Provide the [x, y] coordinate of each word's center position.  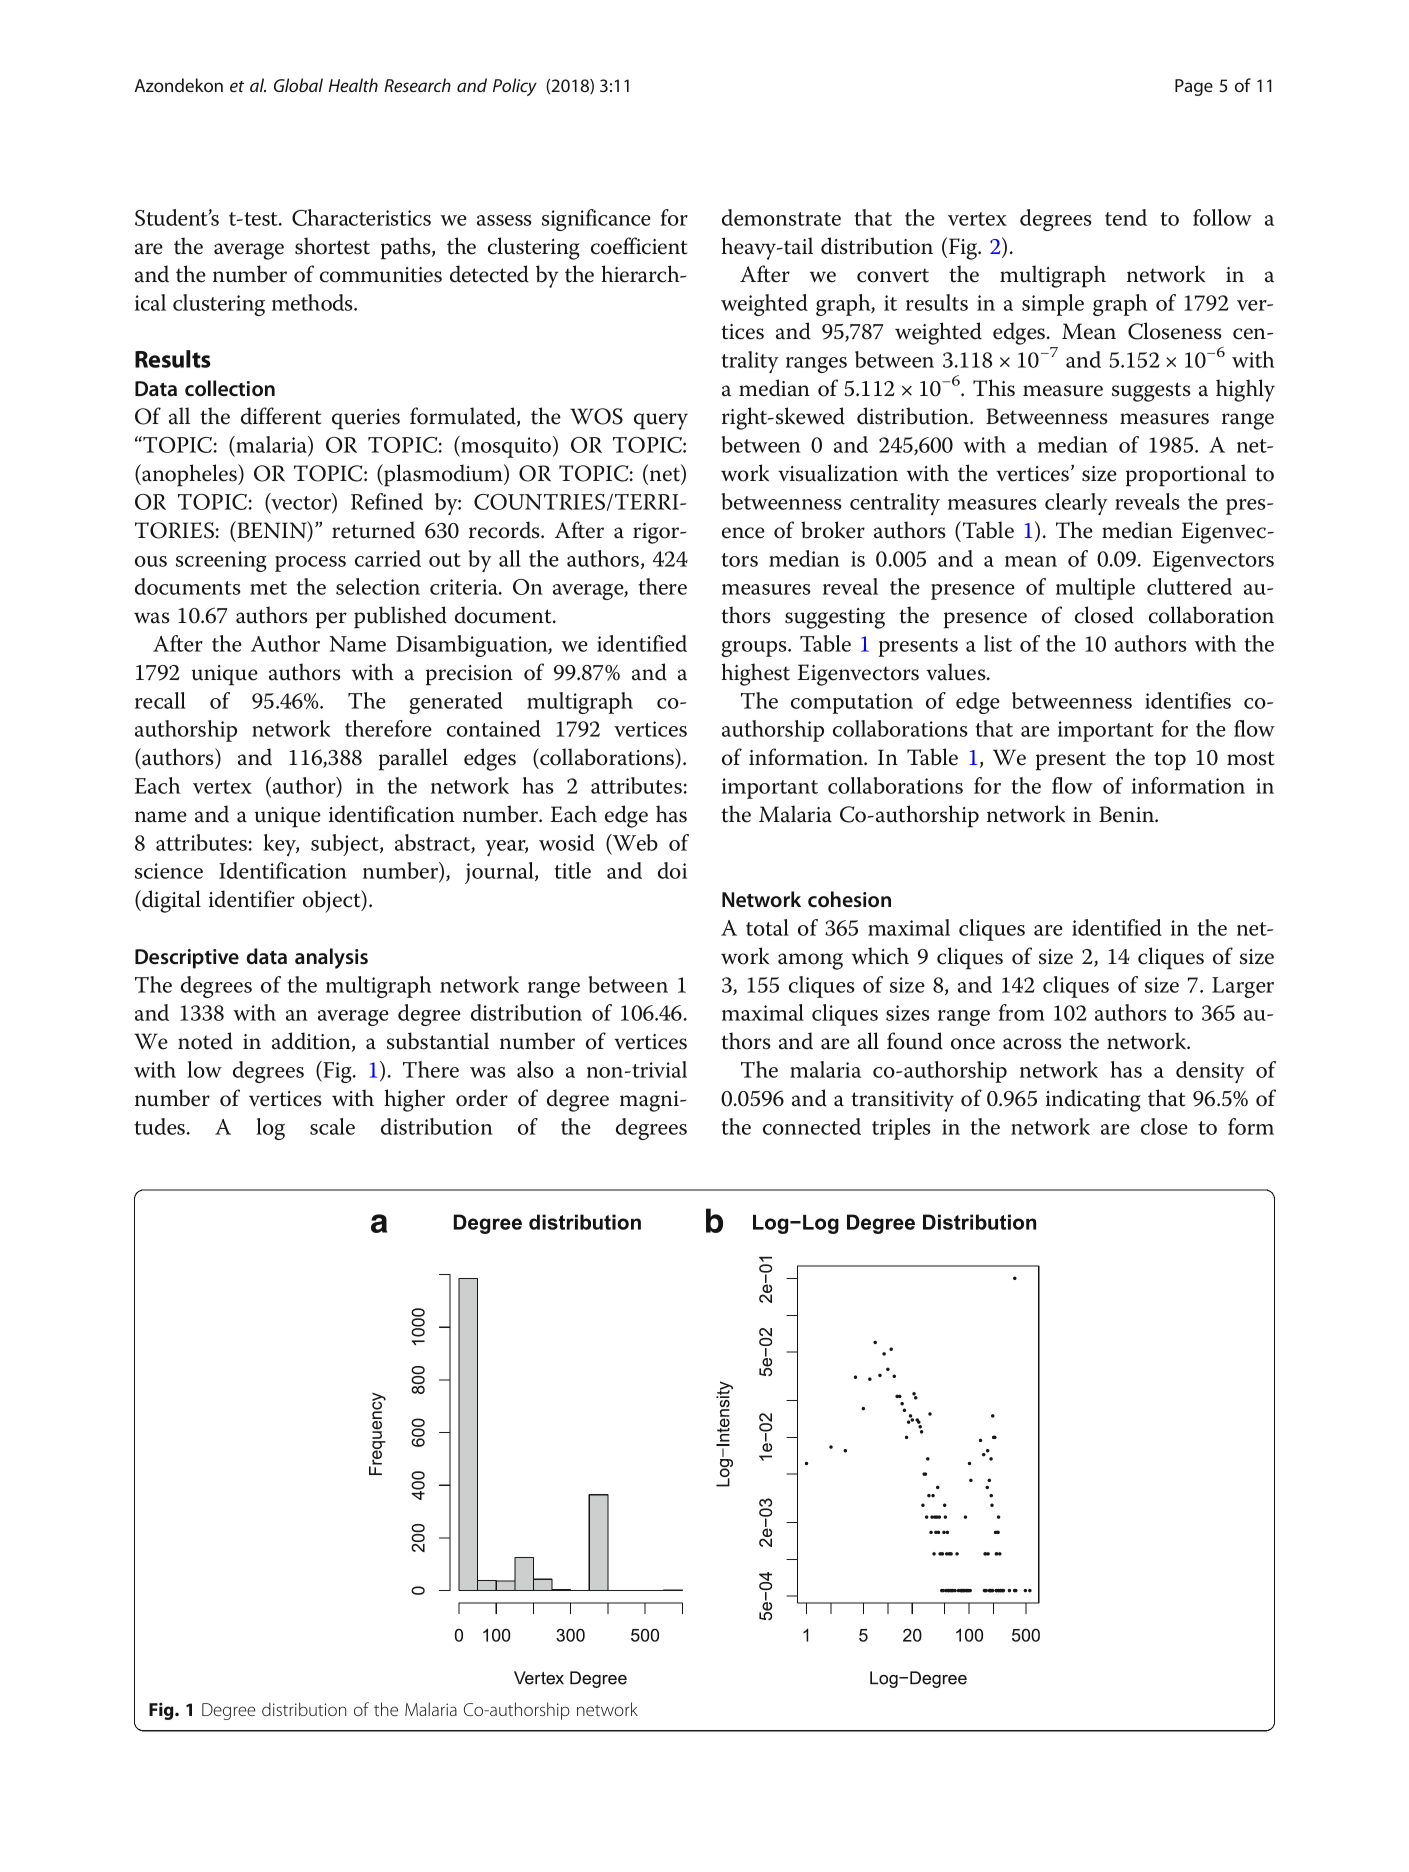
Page [1194, 87]
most [1251, 758]
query [661, 421]
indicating [1093, 1100]
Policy [515, 87]
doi [672, 870]
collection [230, 388]
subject [346, 845]
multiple [1095, 589]
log [270, 1129]
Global [298, 85]
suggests [1151, 392]
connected [812, 1126]
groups [755, 649]
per [331, 620]
